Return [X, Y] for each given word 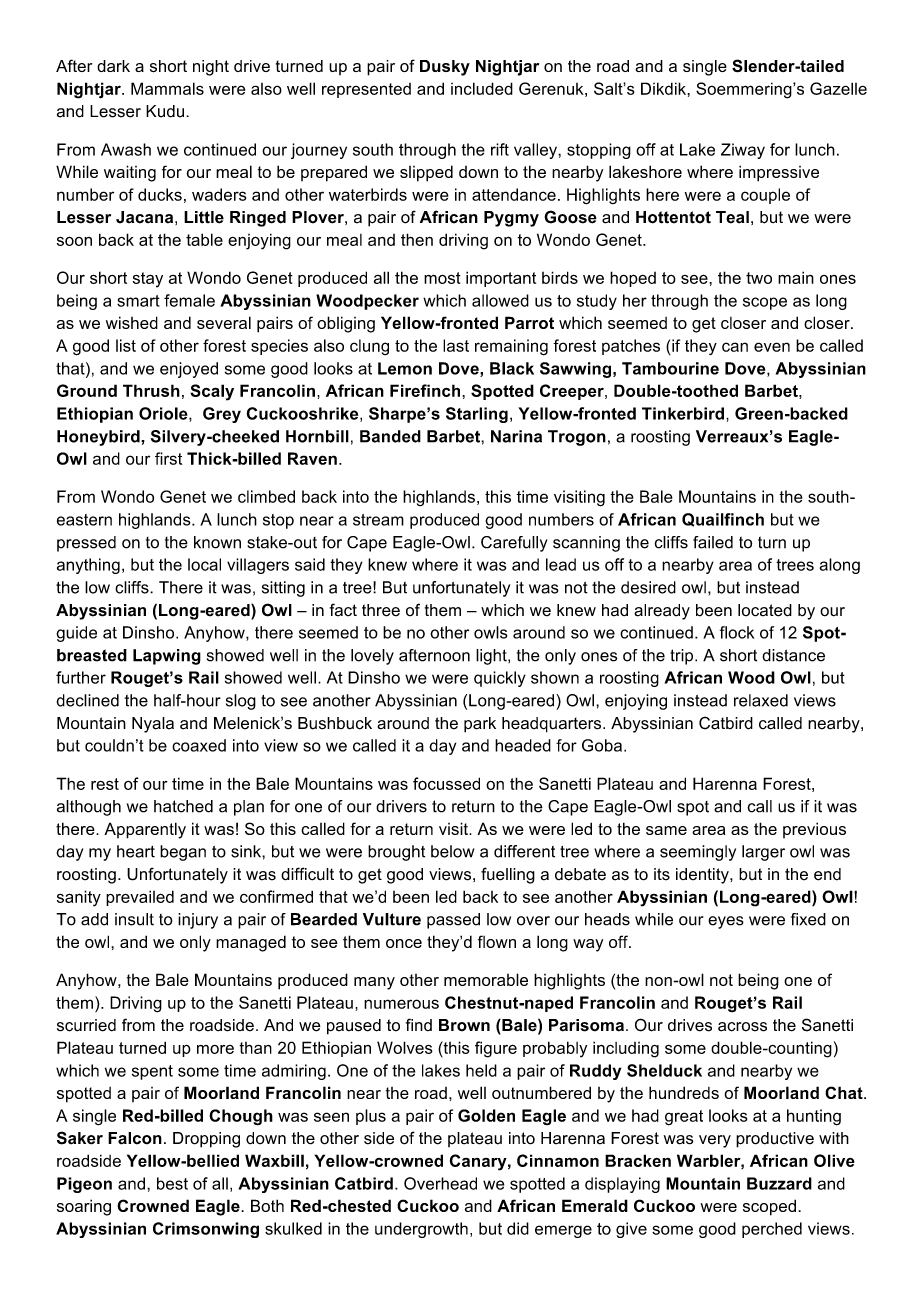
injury [198, 921]
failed [713, 542]
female [189, 300]
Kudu [165, 111]
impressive [779, 173]
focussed [446, 783]
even [772, 347]
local [204, 564]
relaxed [761, 700]
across [742, 1027]
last [456, 345]
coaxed [199, 745]
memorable [486, 979]
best [172, 1183]
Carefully [514, 544]
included [482, 88]
